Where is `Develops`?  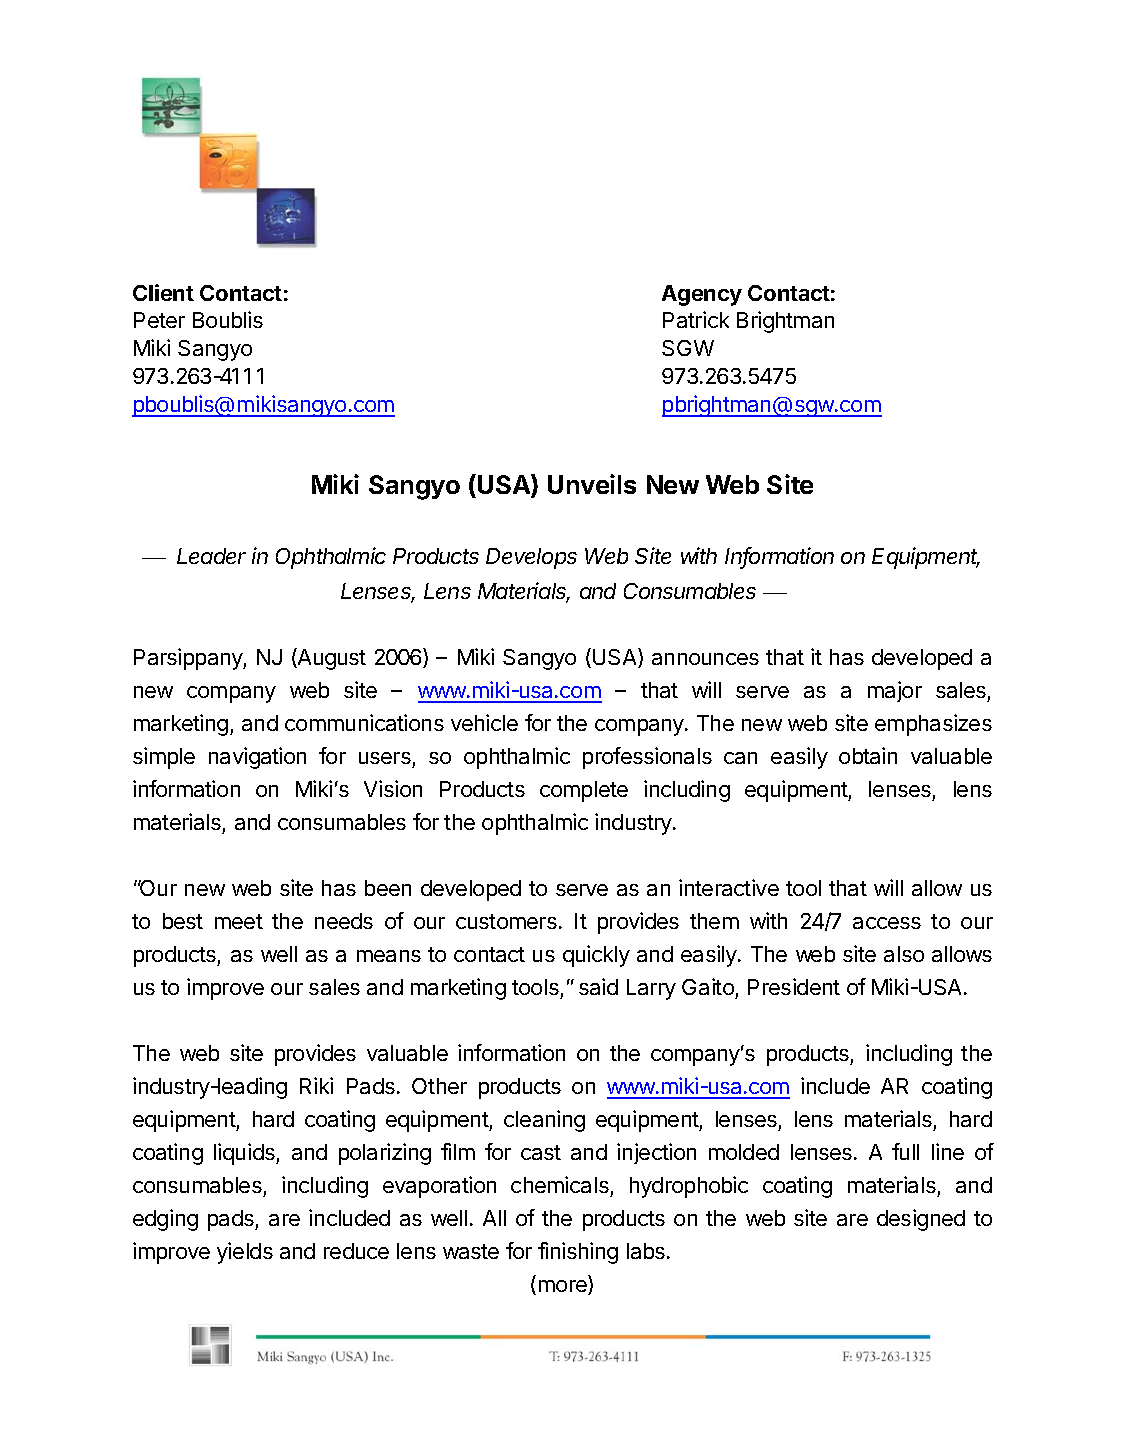
Develops is located at coordinates (531, 558).
